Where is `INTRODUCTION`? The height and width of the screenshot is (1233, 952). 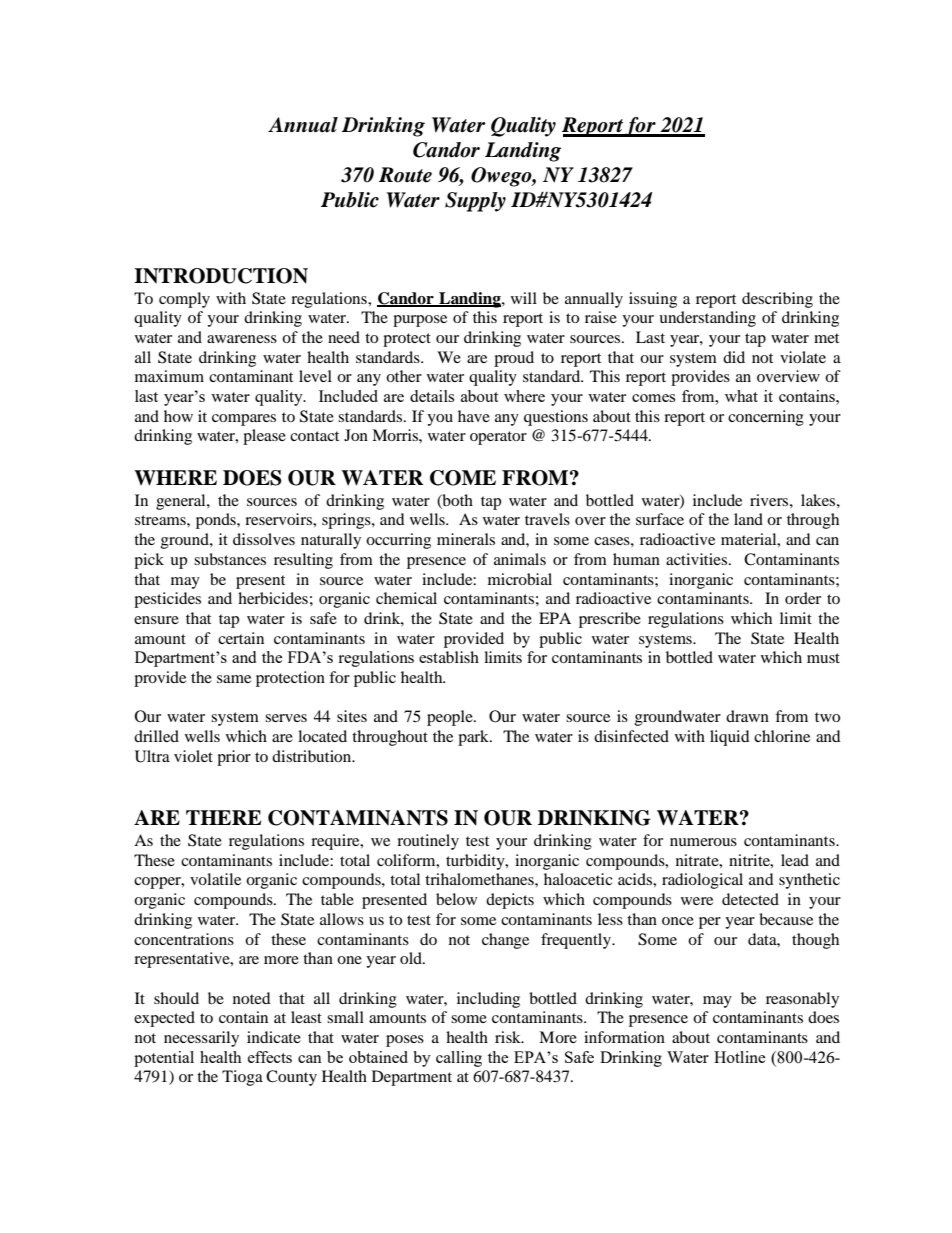
INTRODUCTION is located at coordinates (221, 276).
